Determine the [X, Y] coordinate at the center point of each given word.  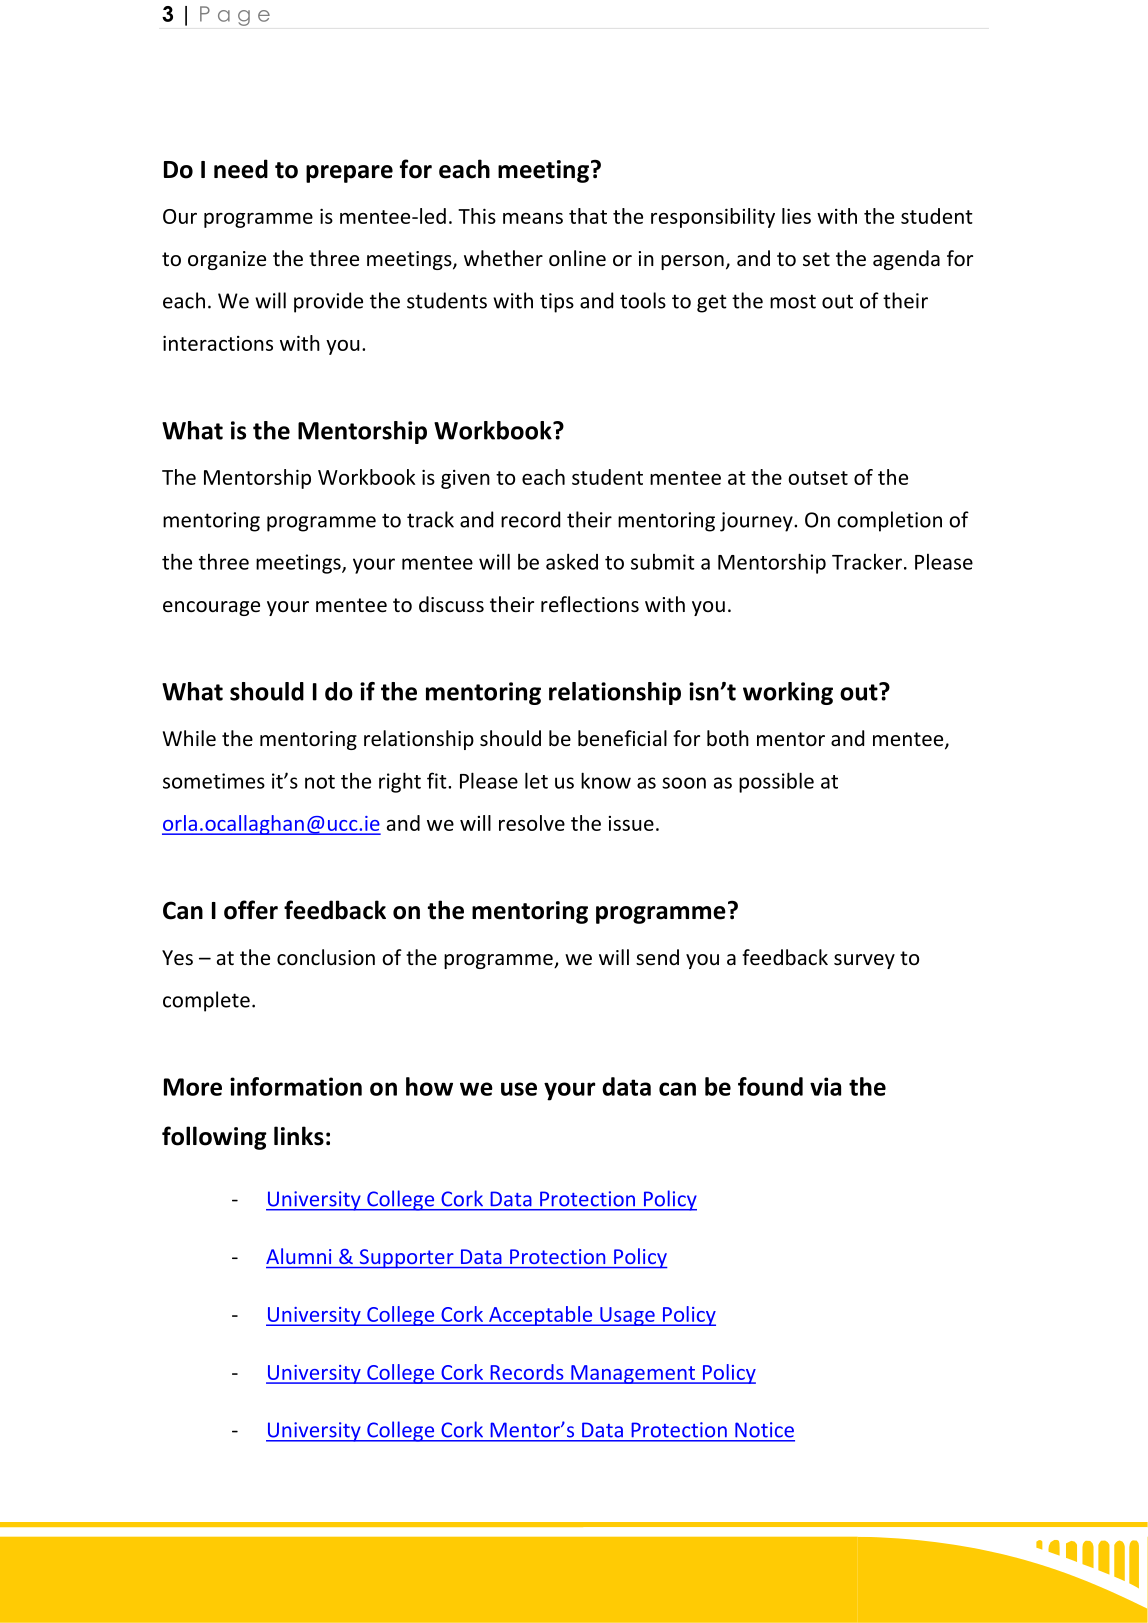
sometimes [214, 781]
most [793, 301]
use [519, 1089]
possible [776, 782]
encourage [211, 608]
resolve [532, 823]
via [825, 1086]
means [533, 218]
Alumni [298, 1256]
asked [572, 561]
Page [235, 16]
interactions [218, 343]
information [296, 1086]
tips [557, 303]
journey [757, 522]
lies [796, 216]
